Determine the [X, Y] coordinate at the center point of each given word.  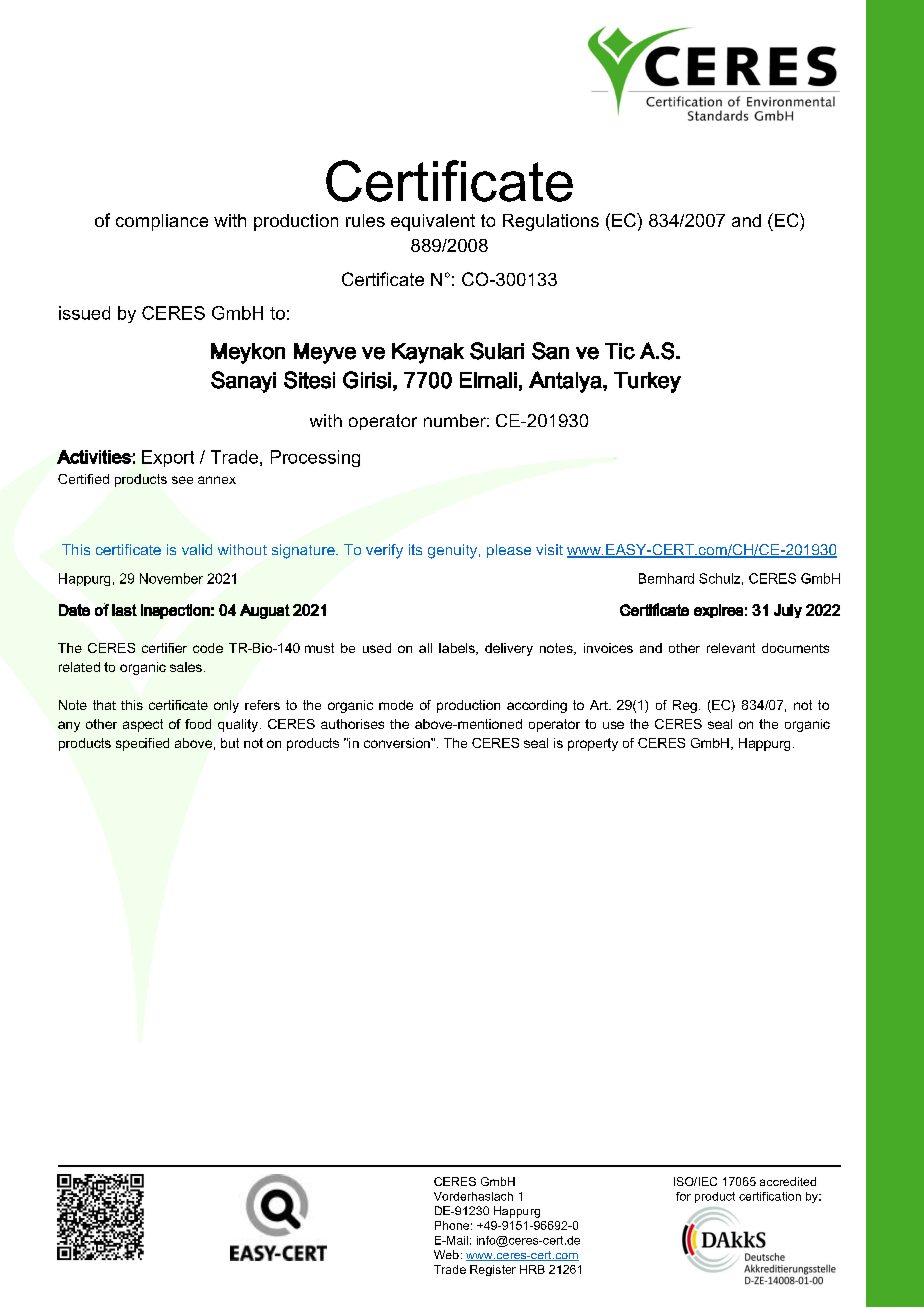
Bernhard [666, 578]
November [171, 578]
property [593, 744]
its [415, 549]
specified [142, 744]
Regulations [551, 222]
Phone [452, 1225]
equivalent [433, 222]
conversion [398, 743]
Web [446, 1254]
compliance [162, 222]
